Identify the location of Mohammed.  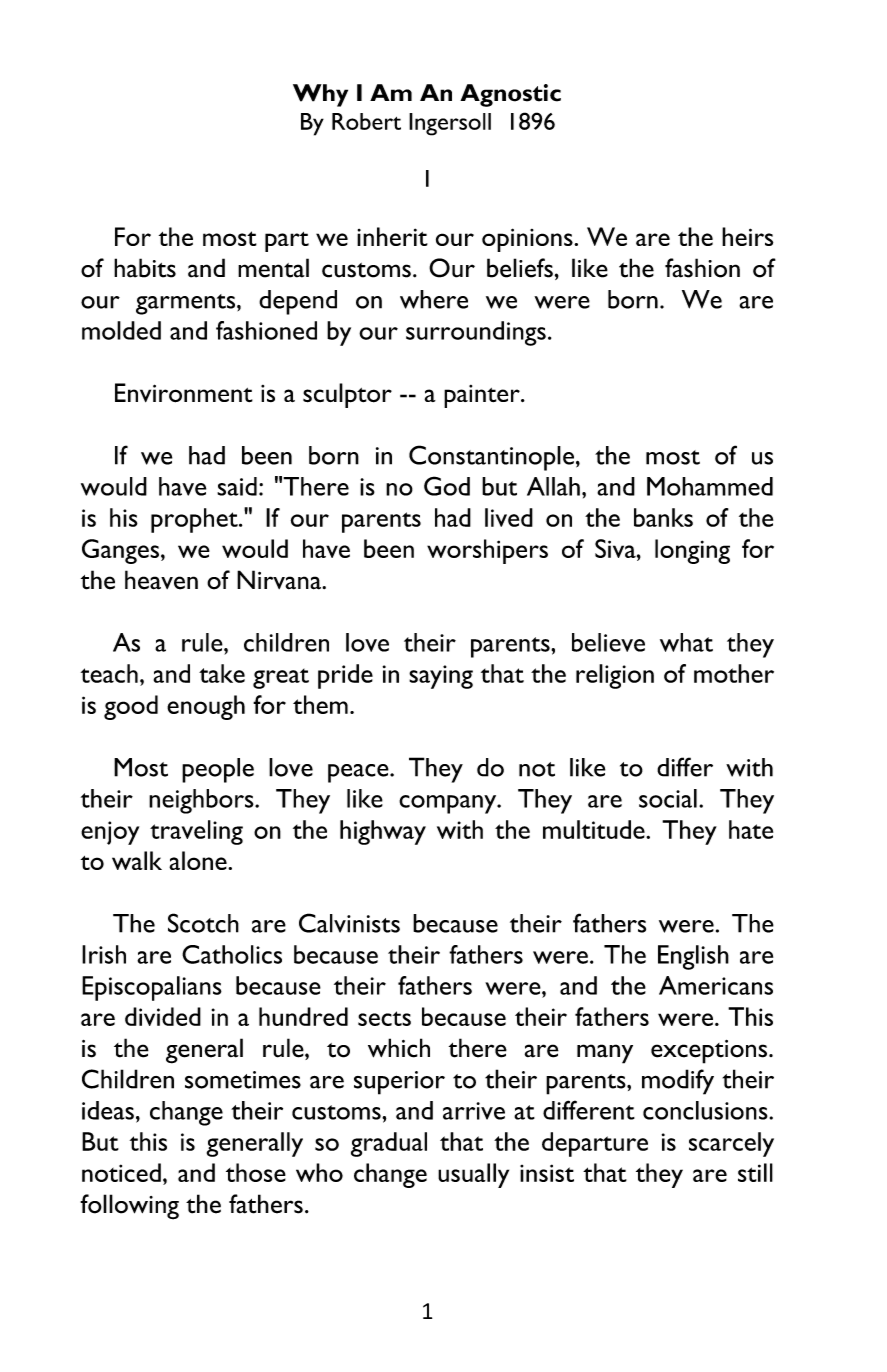
(710, 486).
